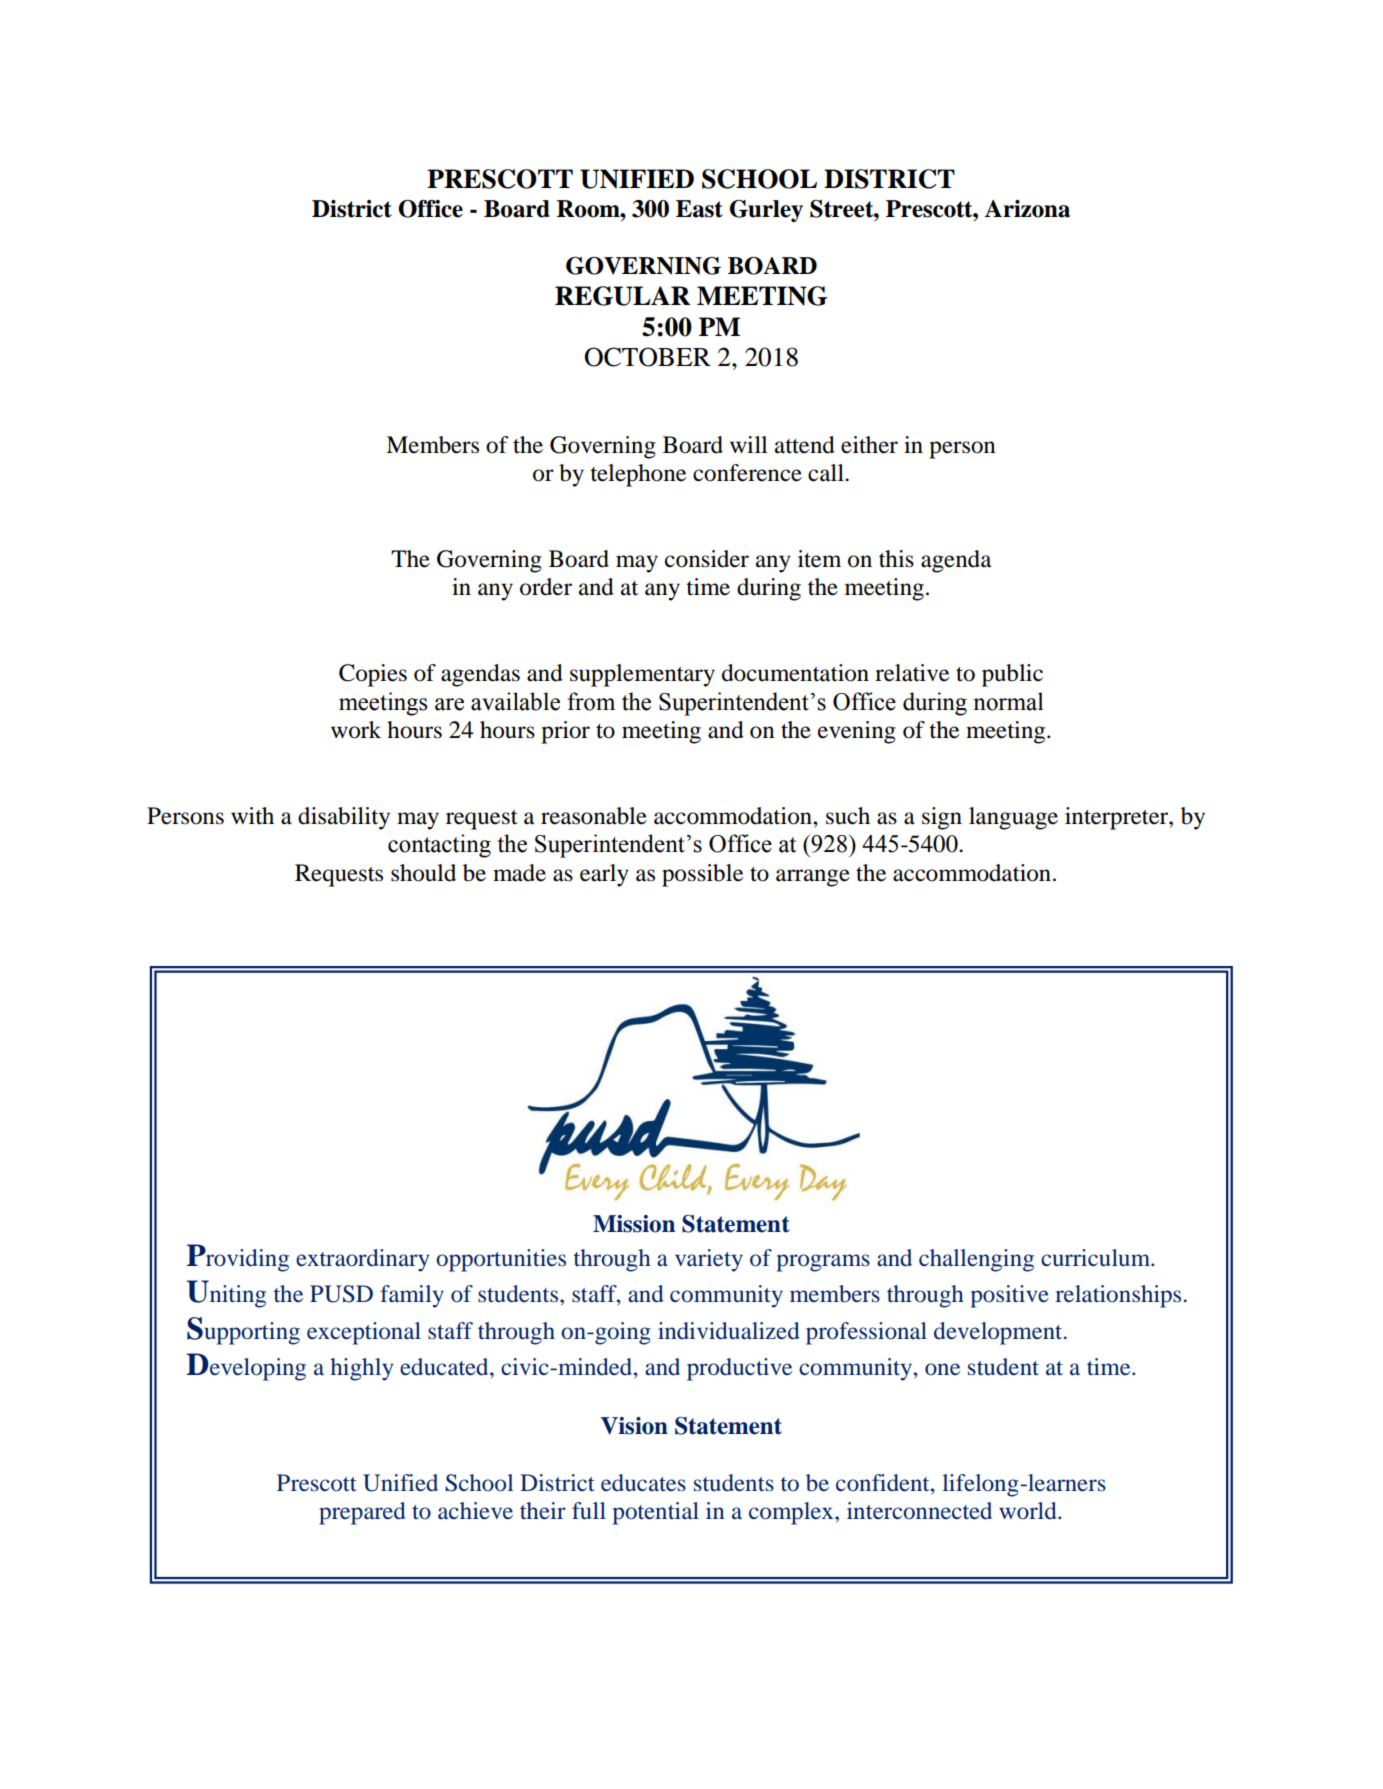 The image size is (1383, 1789). I want to click on East, so click(699, 209).
